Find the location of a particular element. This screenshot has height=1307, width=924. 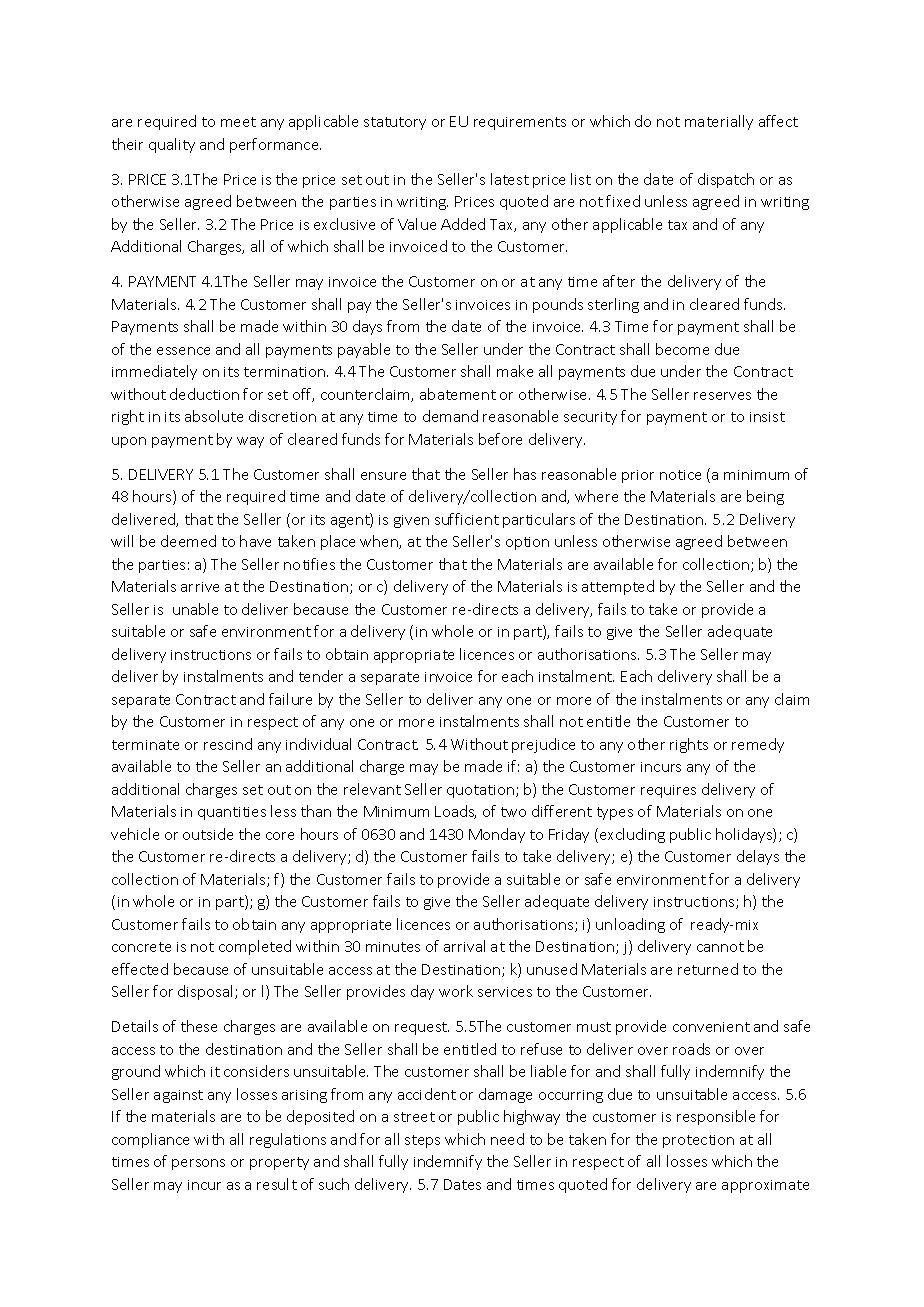

essence is located at coordinates (183, 351).
